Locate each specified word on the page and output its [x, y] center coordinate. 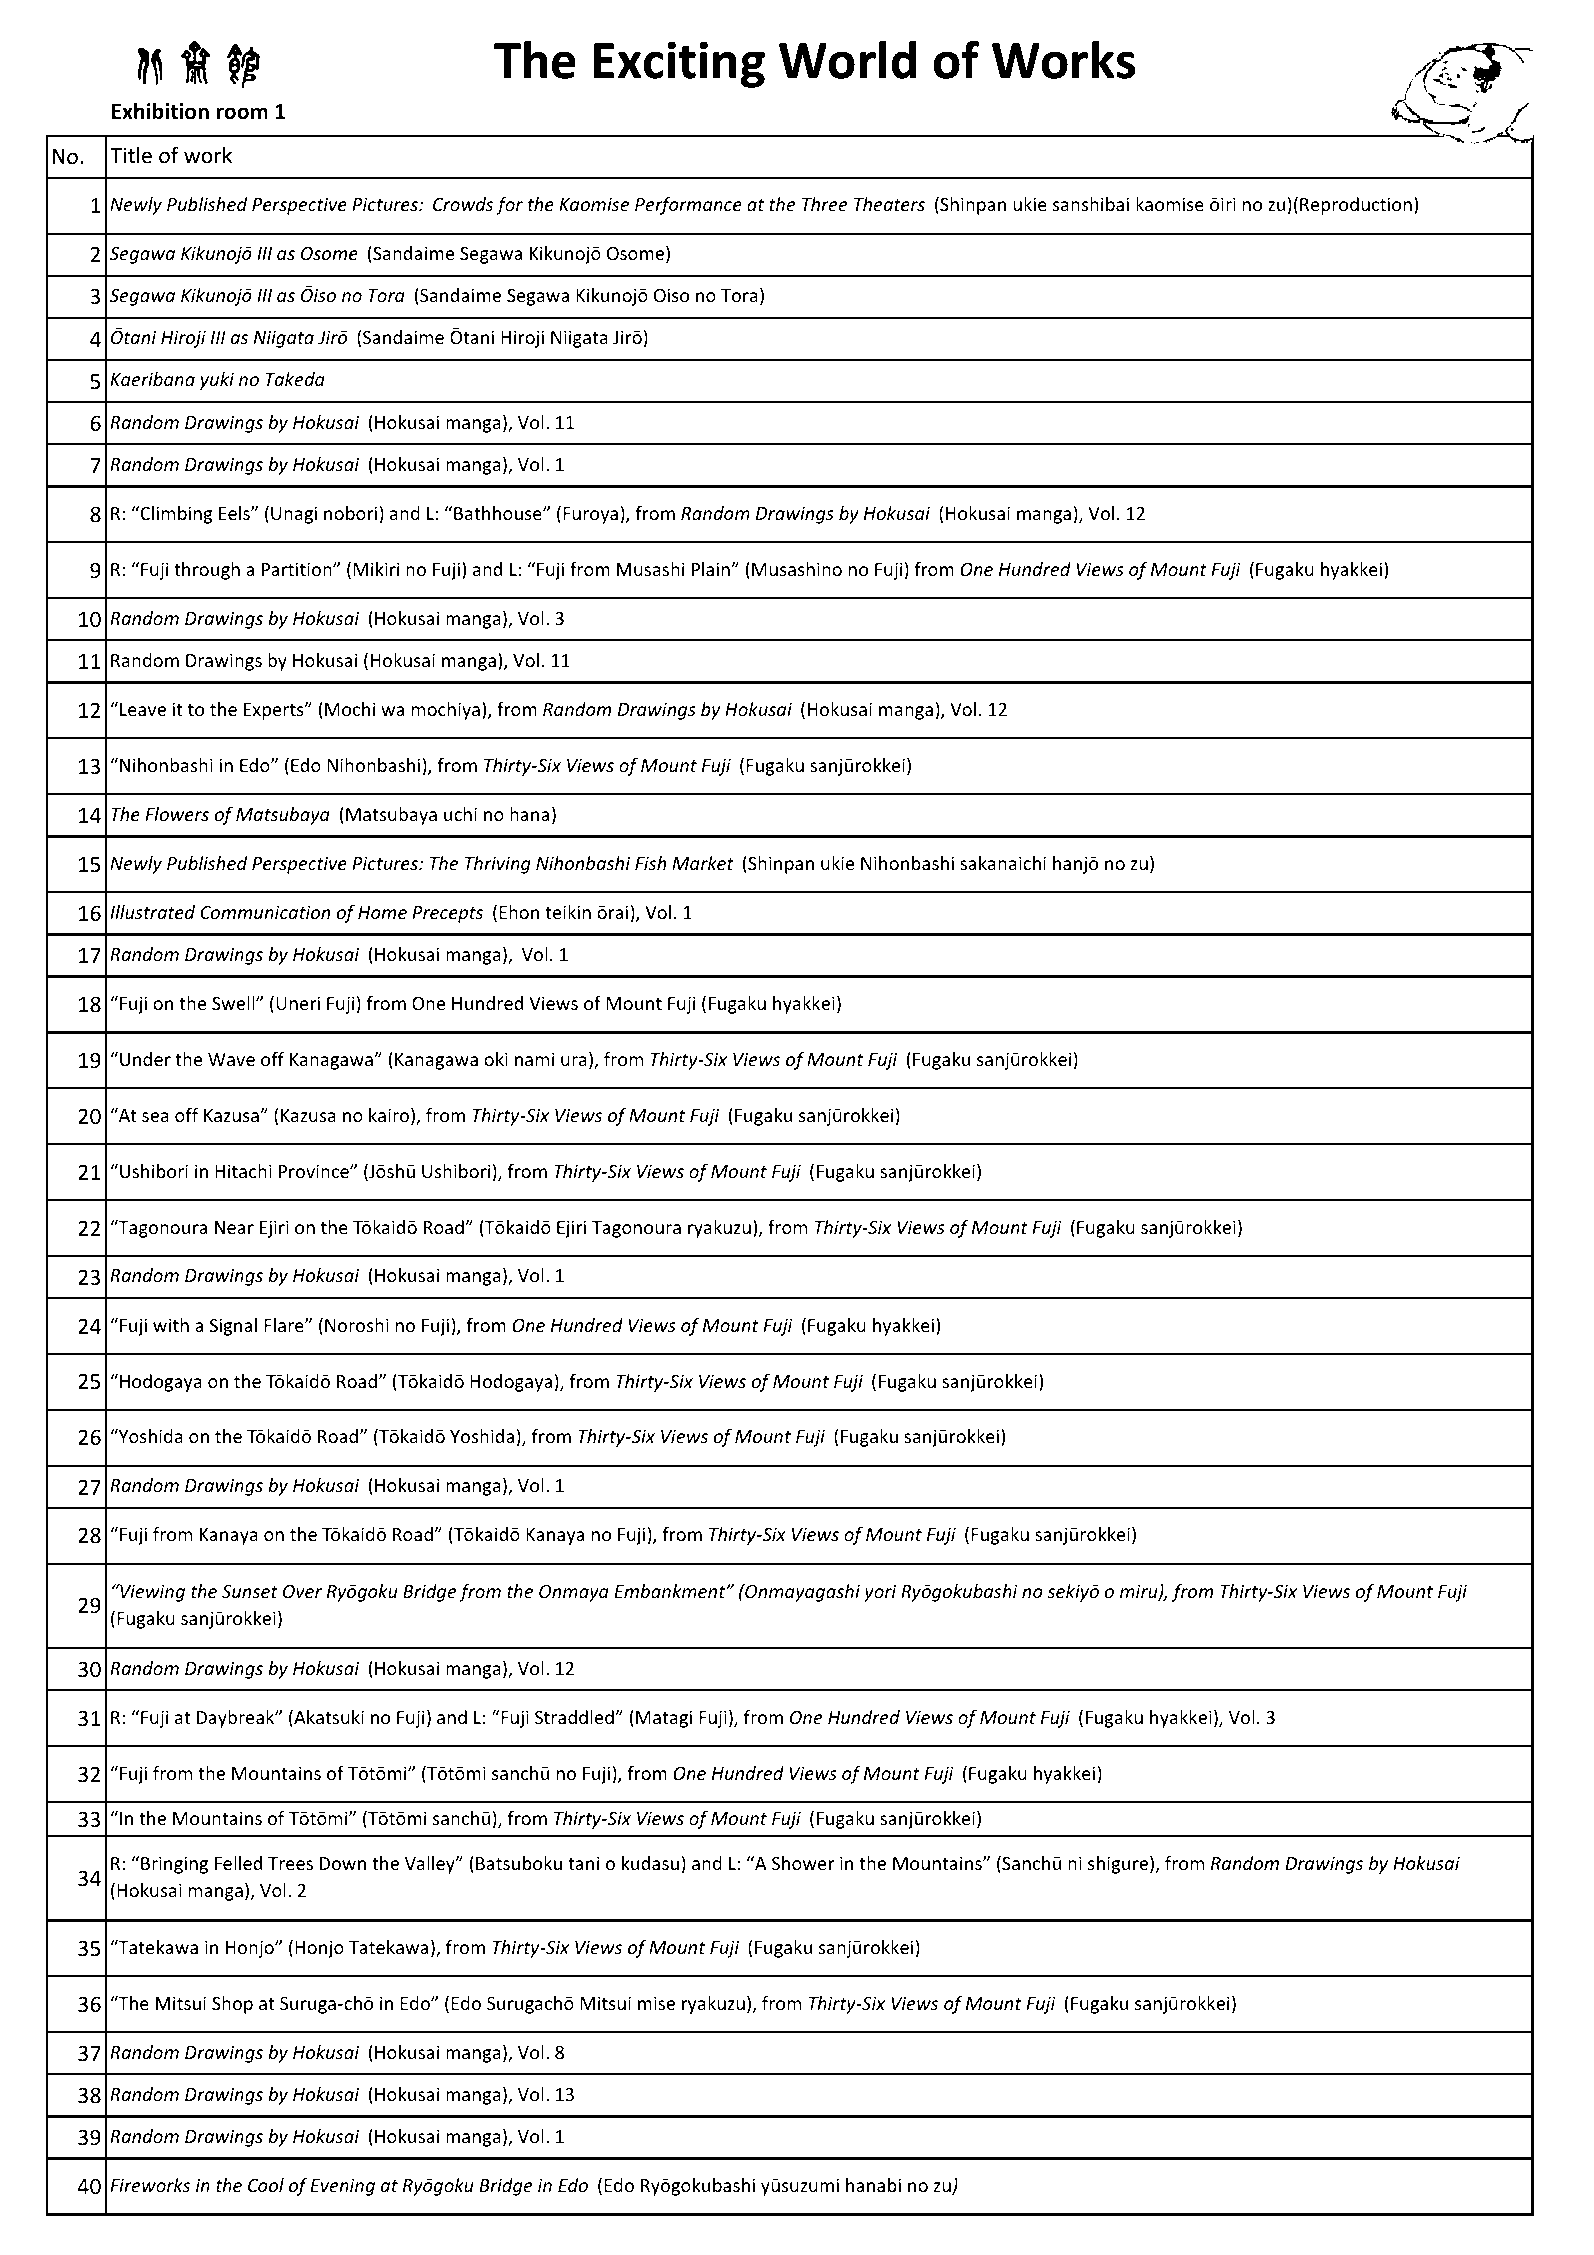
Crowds [463, 204]
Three [825, 204]
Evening [342, 2187]
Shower [803, 1863]
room [242, 113]
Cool [266, 2185]
